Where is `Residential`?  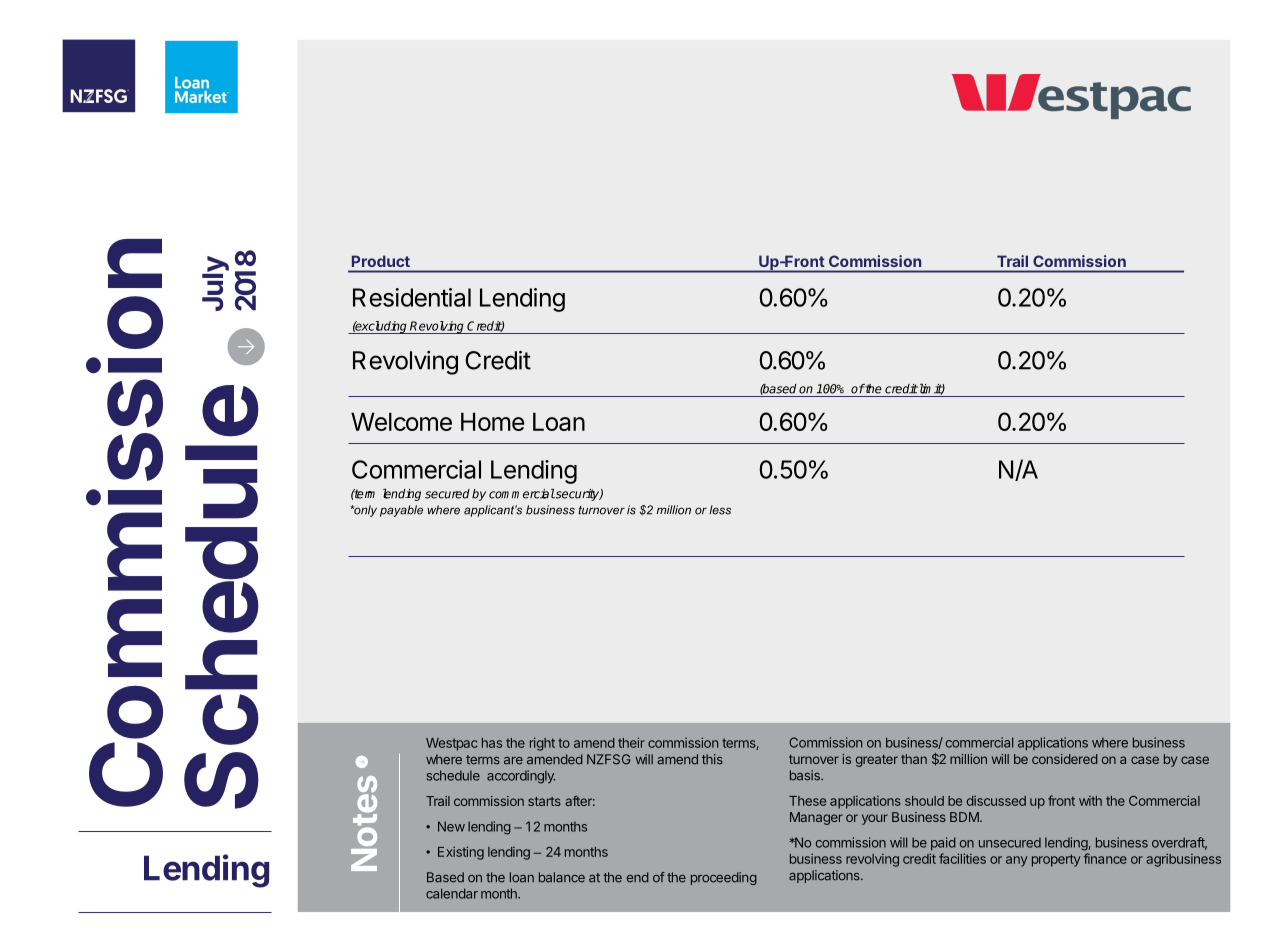
Residential is located at coordinates (412, 297).
